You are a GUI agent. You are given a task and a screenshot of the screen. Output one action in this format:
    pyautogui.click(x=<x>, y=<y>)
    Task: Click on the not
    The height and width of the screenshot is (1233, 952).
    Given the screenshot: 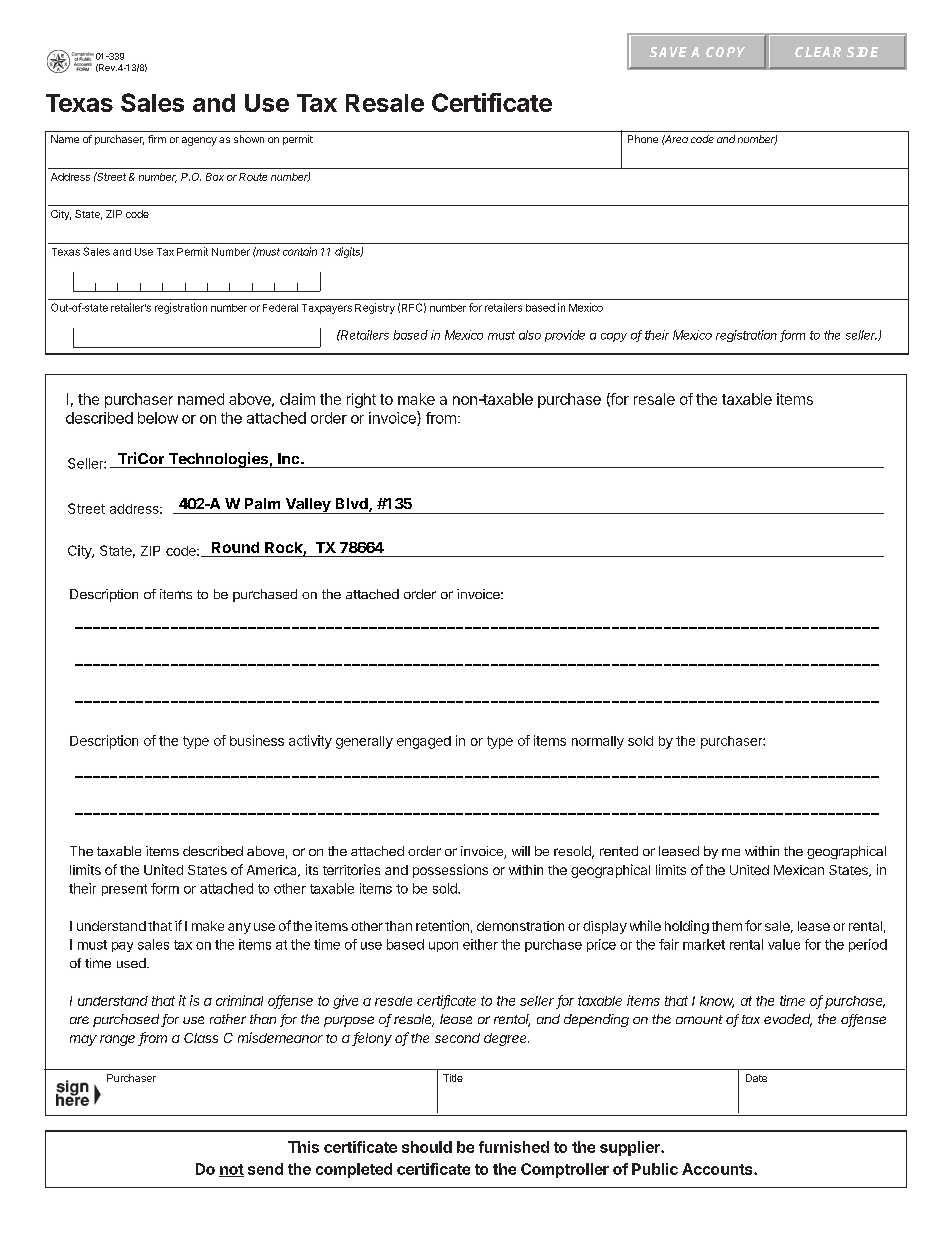 What is the action you would take?
    pyautogui.click(x=231, y=1170)
